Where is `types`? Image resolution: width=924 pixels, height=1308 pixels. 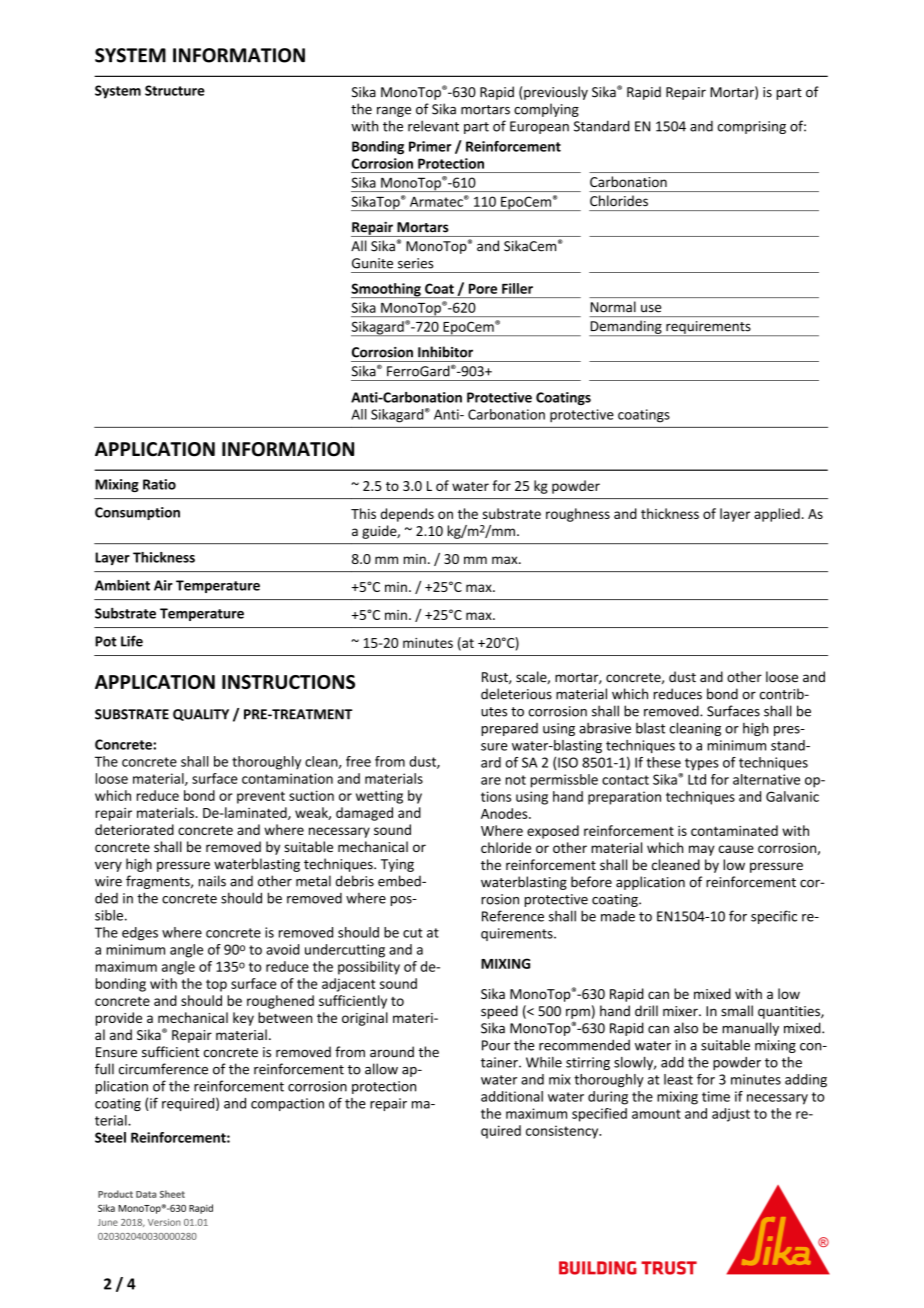
types is located at coordinates (702, 764).
